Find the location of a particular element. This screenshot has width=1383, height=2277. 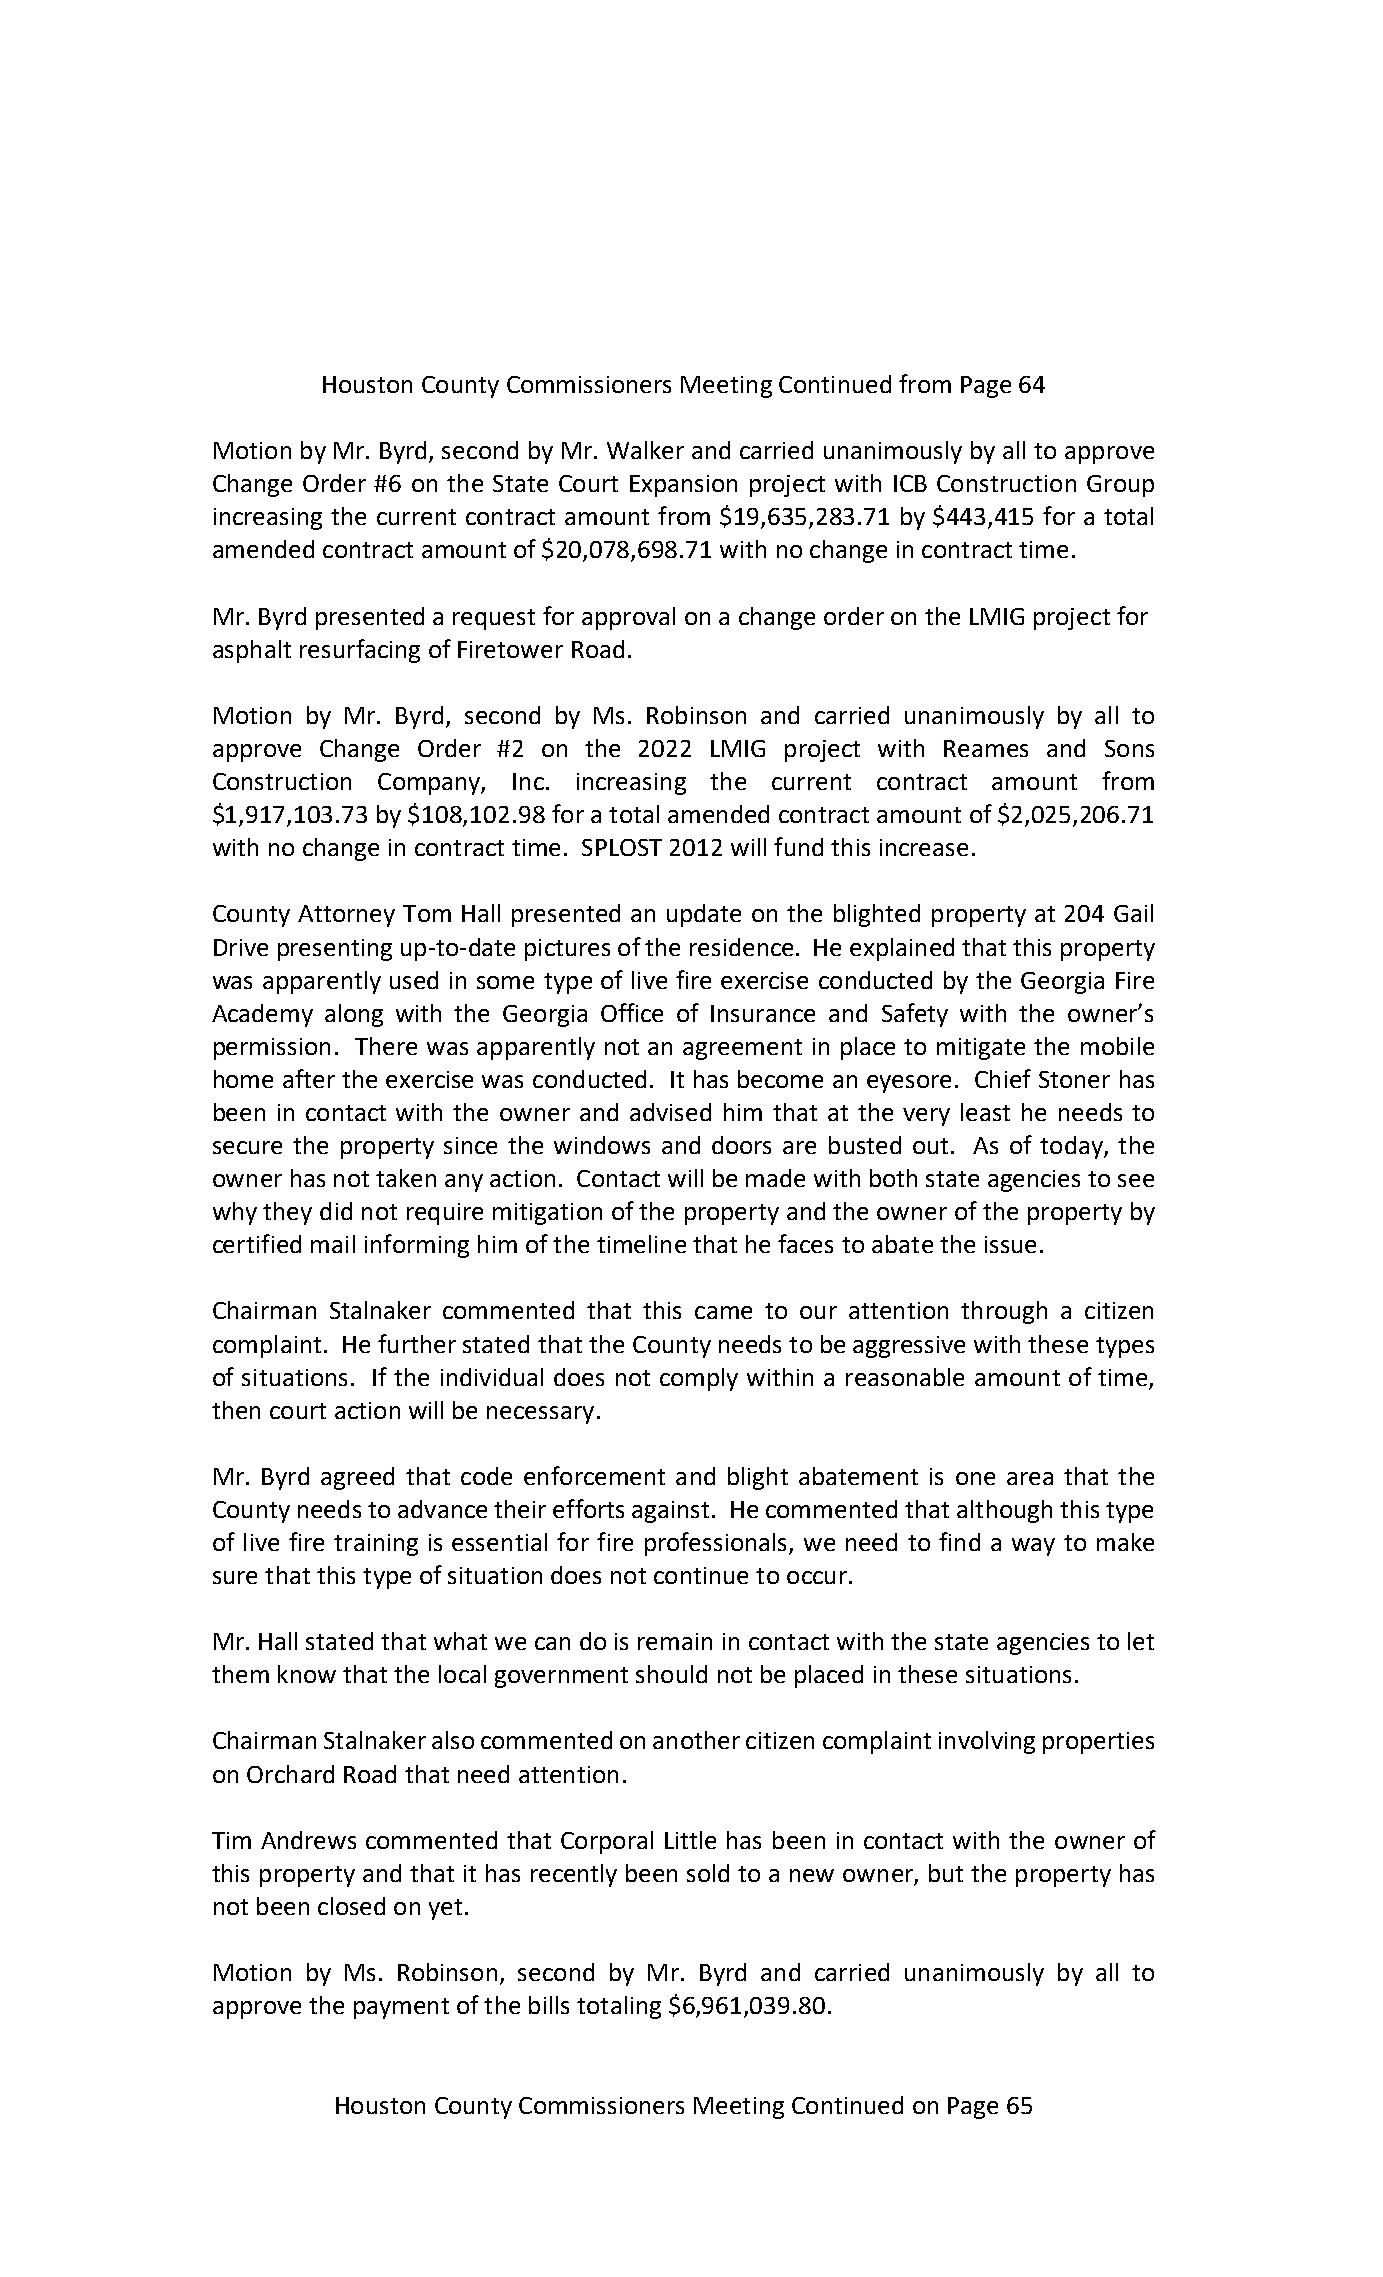

Attorney is located at coordinates (346, 916).
